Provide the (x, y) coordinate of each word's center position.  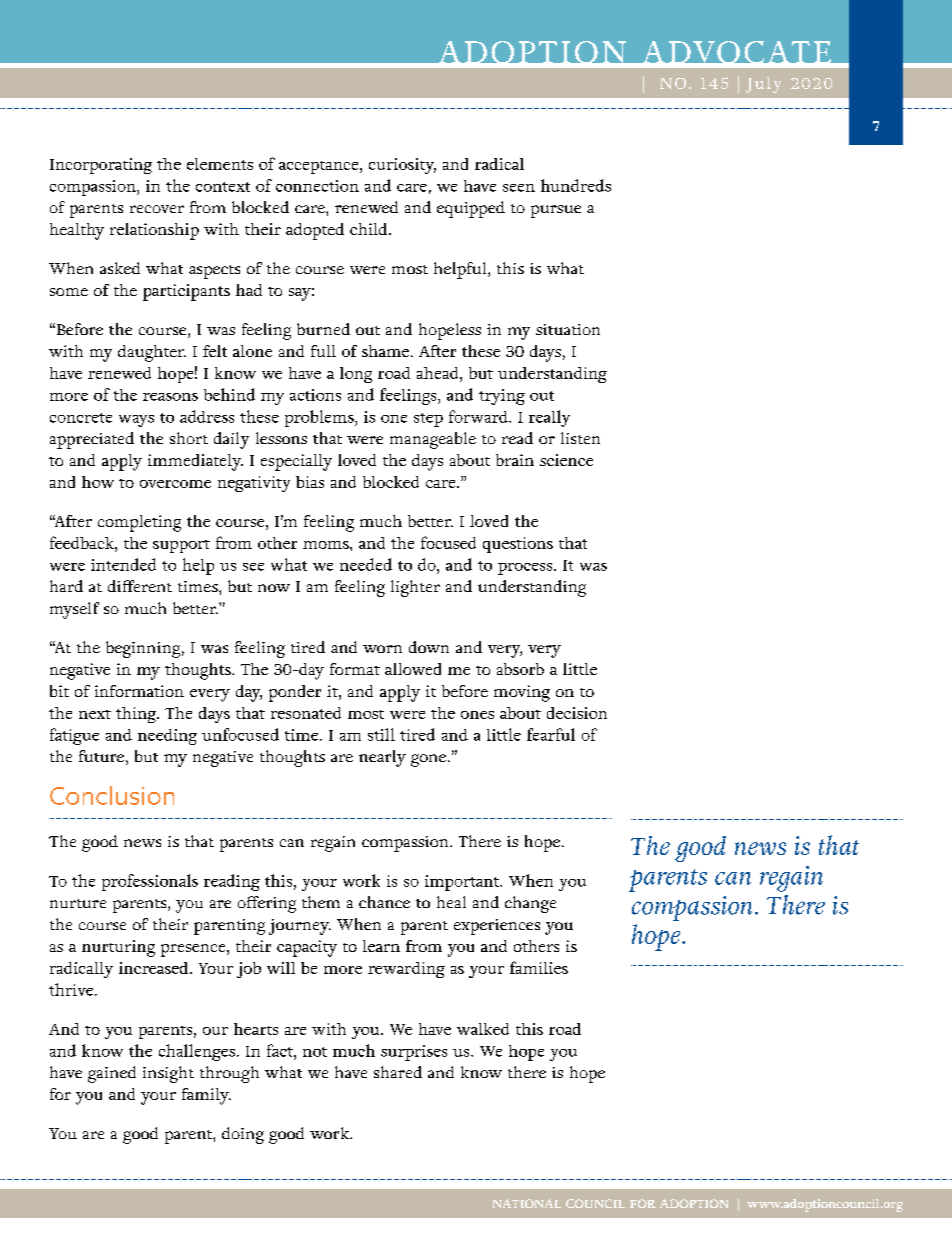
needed (366, 564)
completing (139, 523)
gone (430, 760)
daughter (152, 353)
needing (167, 737)
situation (568, 329)
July (763, 85)
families (539, 967)
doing (243, 1135)
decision (577, 713)
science (566, 460)
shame (385, 351)
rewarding (406, 970)
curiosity (402, 166)
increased (155, 968)
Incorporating (101, 166)
